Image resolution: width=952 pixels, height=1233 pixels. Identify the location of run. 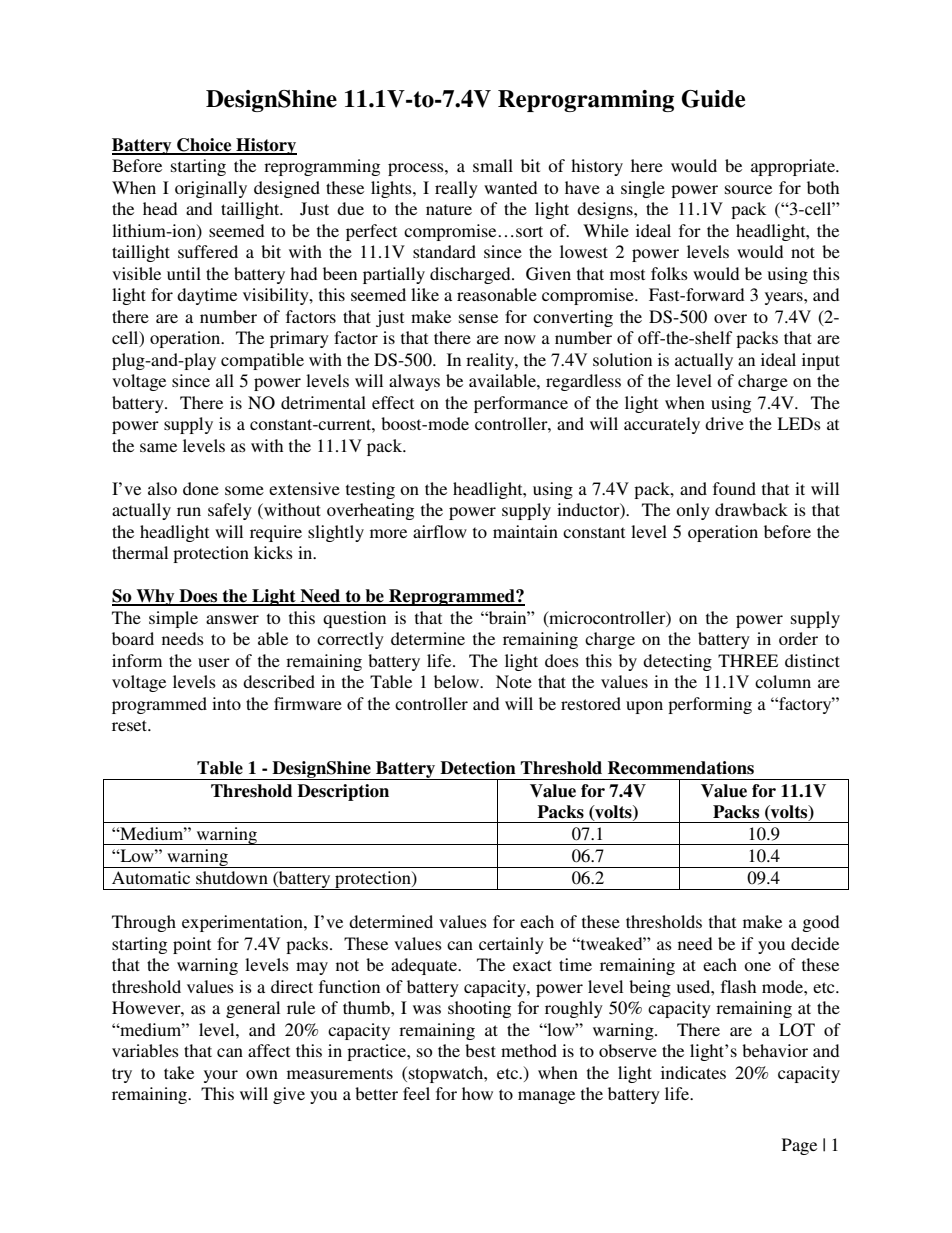
(189, 511).
